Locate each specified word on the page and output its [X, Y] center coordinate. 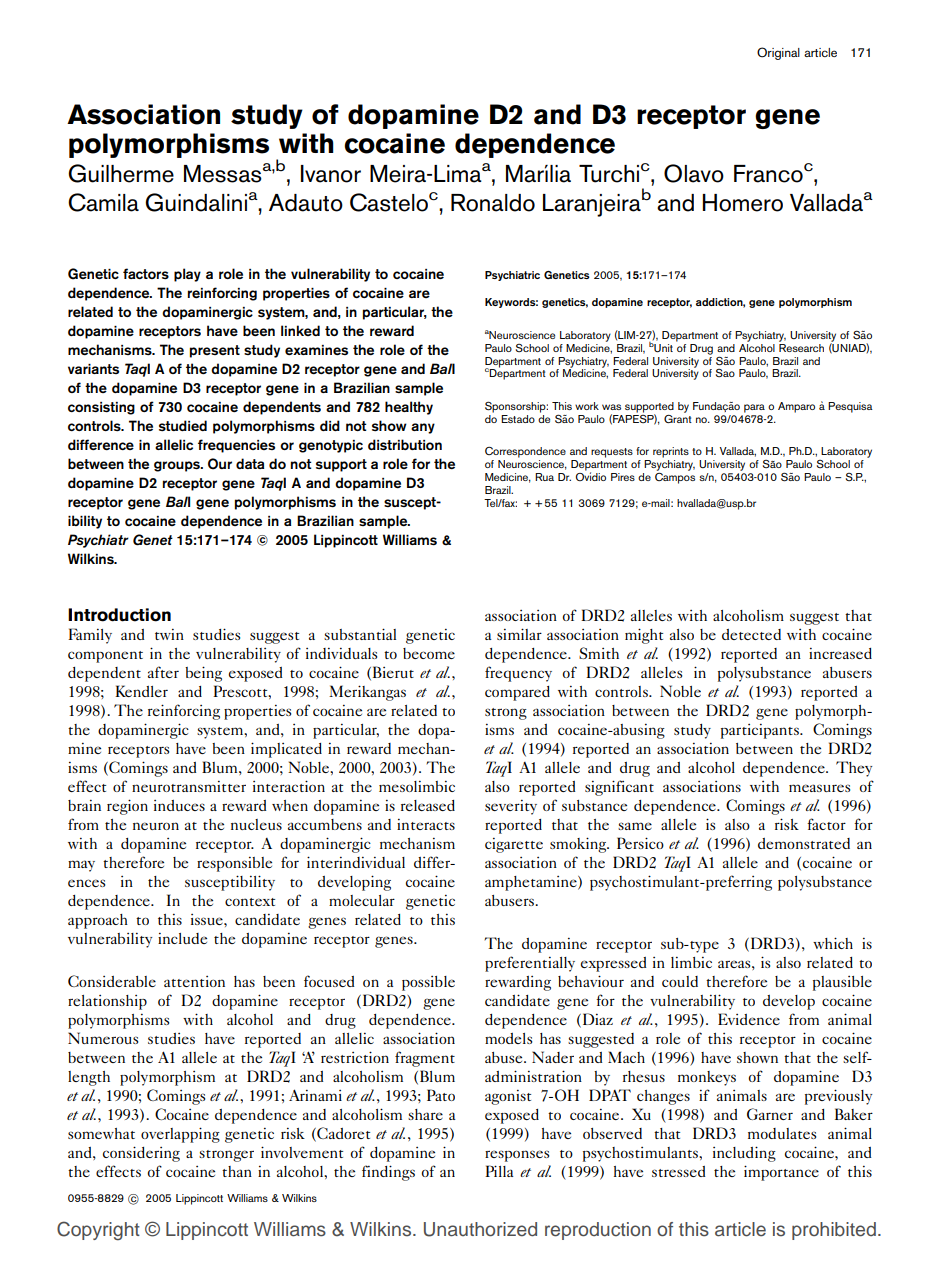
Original [778, 53]
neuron [156, 826]
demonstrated [804, 843]
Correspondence [525, 452]
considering [141, 1154]
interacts [426, 824]
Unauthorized [480, 1229]
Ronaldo [493, 203]
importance [781, 1173]
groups [178, 466]
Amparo [796, 407]
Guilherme [121, 173]
